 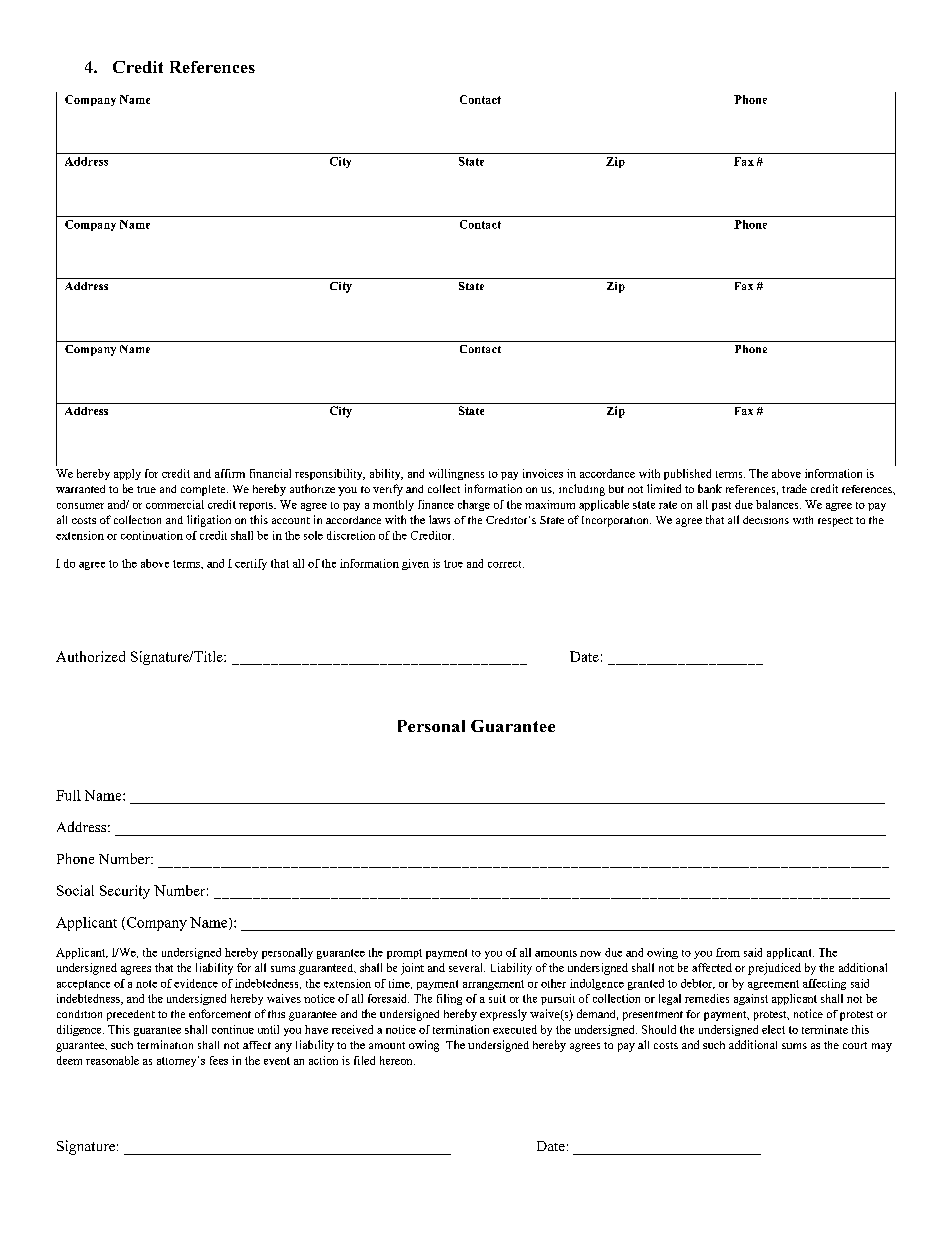 I want to click on prompt, so click(x=404, y=954).
